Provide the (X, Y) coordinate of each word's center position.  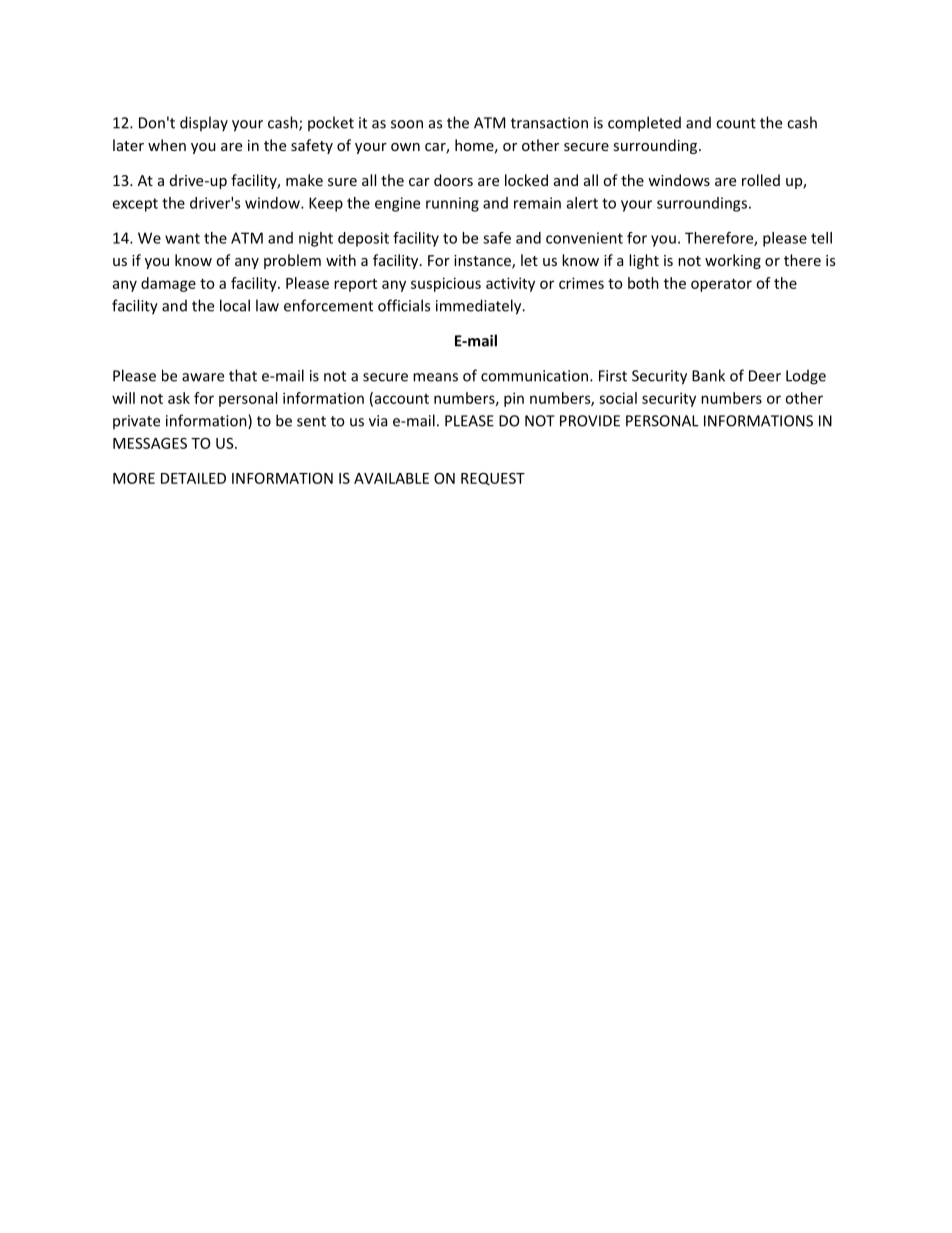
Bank (708, 375)
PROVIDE (590, 421)
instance (483, 262)
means (435, 377)
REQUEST (493, 479)
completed (644, 124)
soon (407, 124)
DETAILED (193, 478)
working (733, 261)
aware (203, 377)
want (182, 238)
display (204, 124)
